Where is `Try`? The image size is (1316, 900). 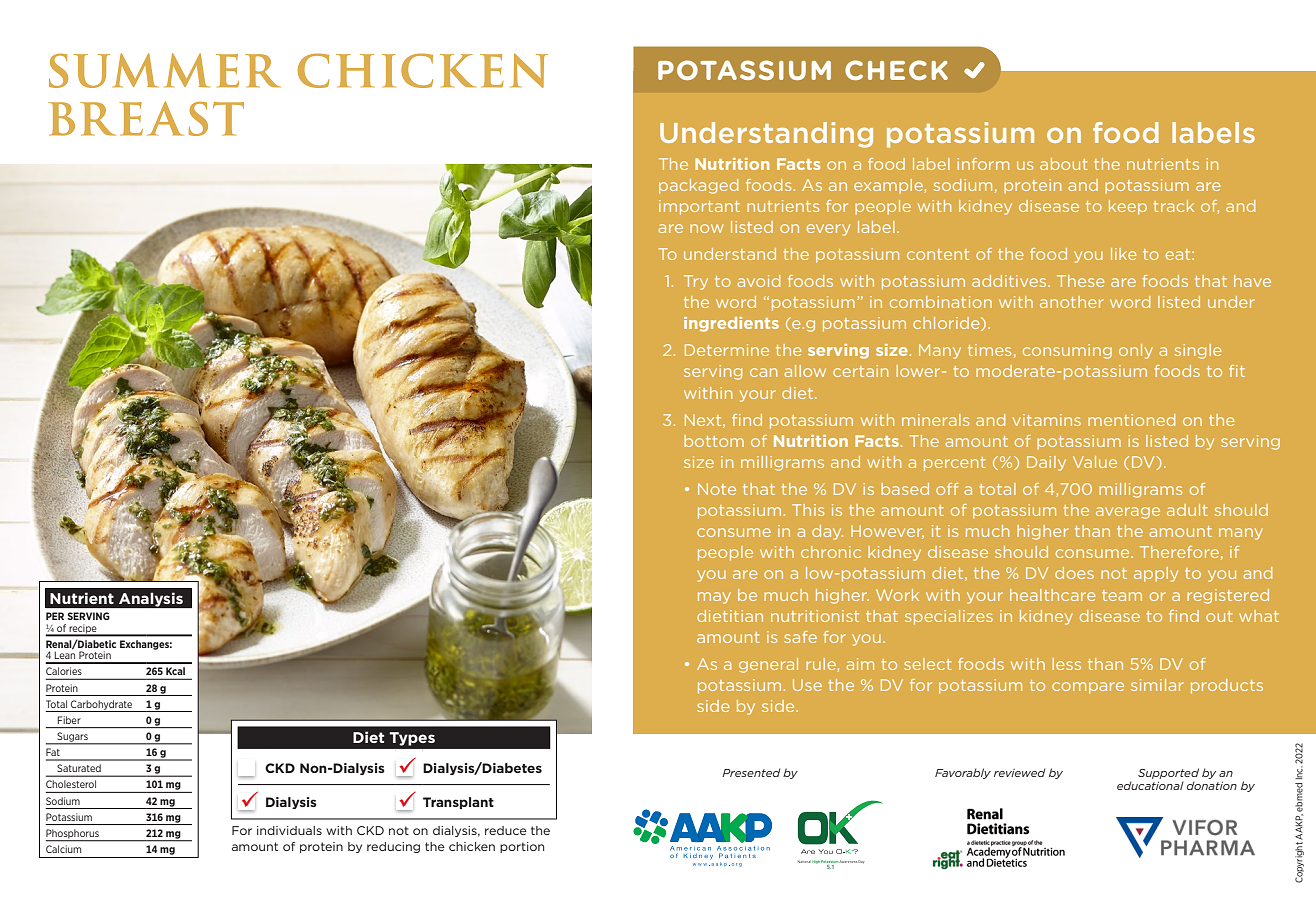 Try is located at coordinates (696, 282).
